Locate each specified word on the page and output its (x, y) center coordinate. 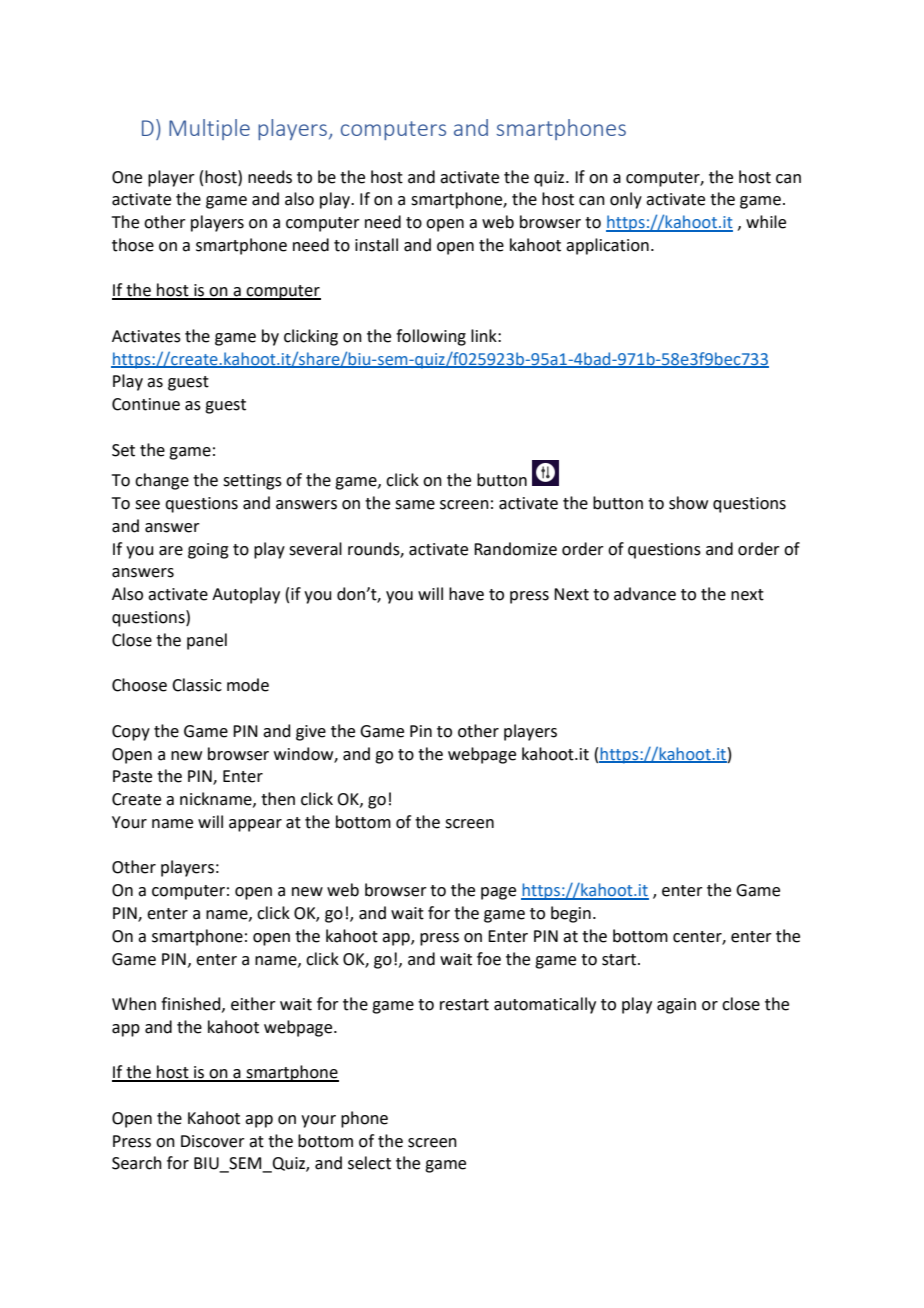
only (626, 200)
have (466, 594)
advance (645, 594)
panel (207, 641)
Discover (213, 1141)
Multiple (209, 129)
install (376, 245)
